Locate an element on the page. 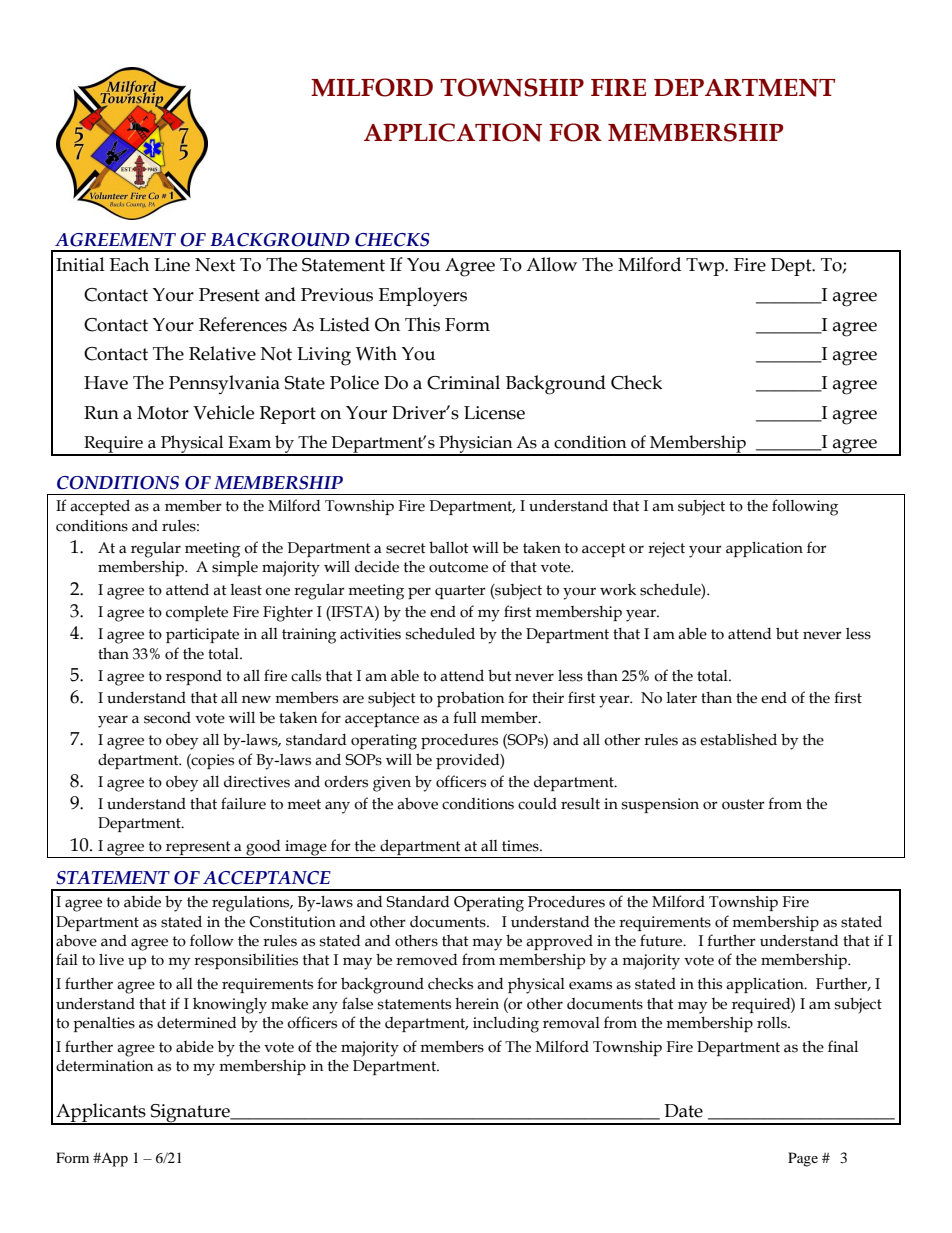 This document has height=1233, width=952. including is located at coordinates (506, 1024).
